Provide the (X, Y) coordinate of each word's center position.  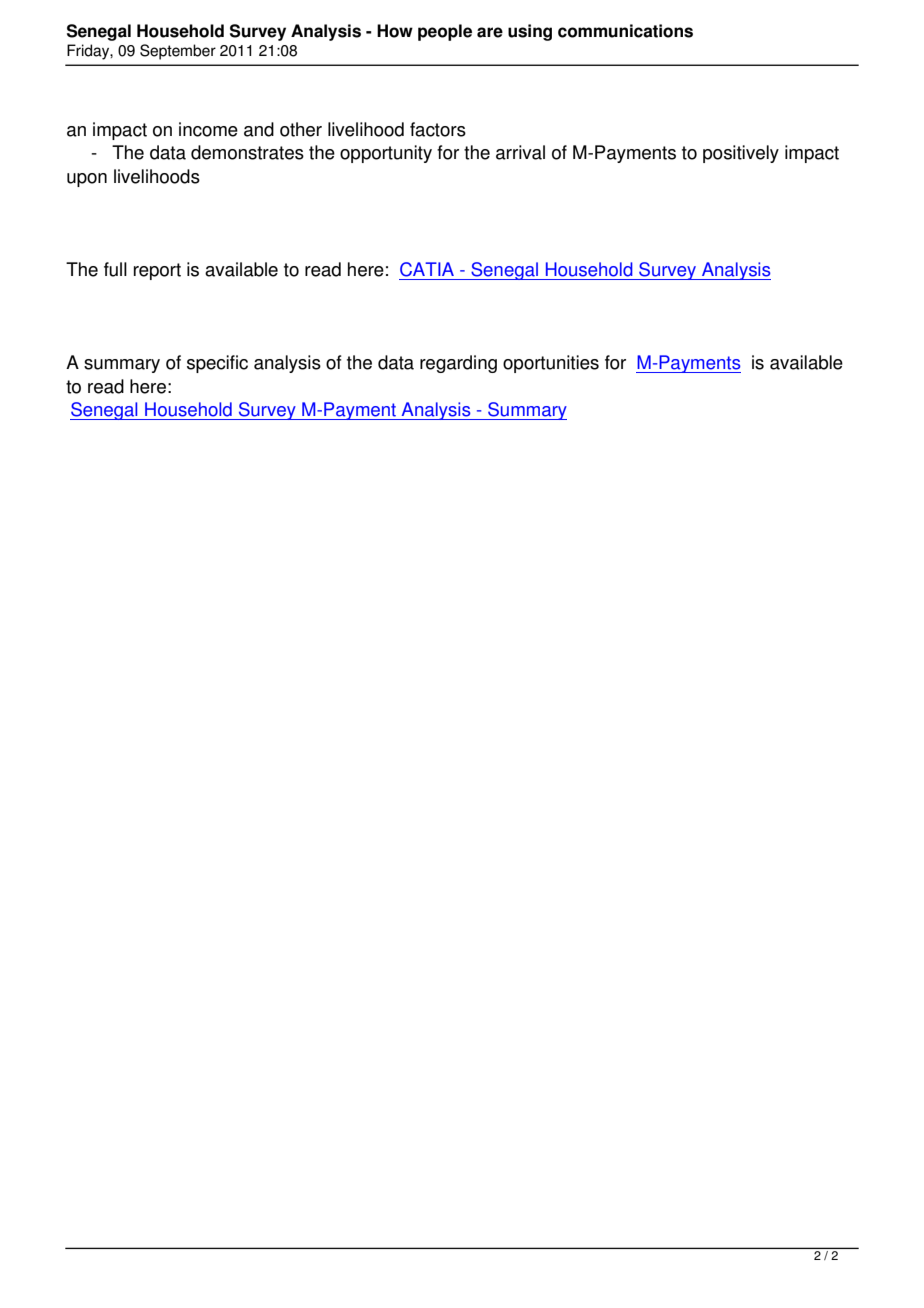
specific (217, 364)
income (208, 129)
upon (87, 180)
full (115, 269)
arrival (520, 152)
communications (625, 31)
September (178, 52)
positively (741, 154)
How (395, 31)
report (157, 271)
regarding (458, 364)
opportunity (386, 154)
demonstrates (247, 152)
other (301, 129)
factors (438, 129)
